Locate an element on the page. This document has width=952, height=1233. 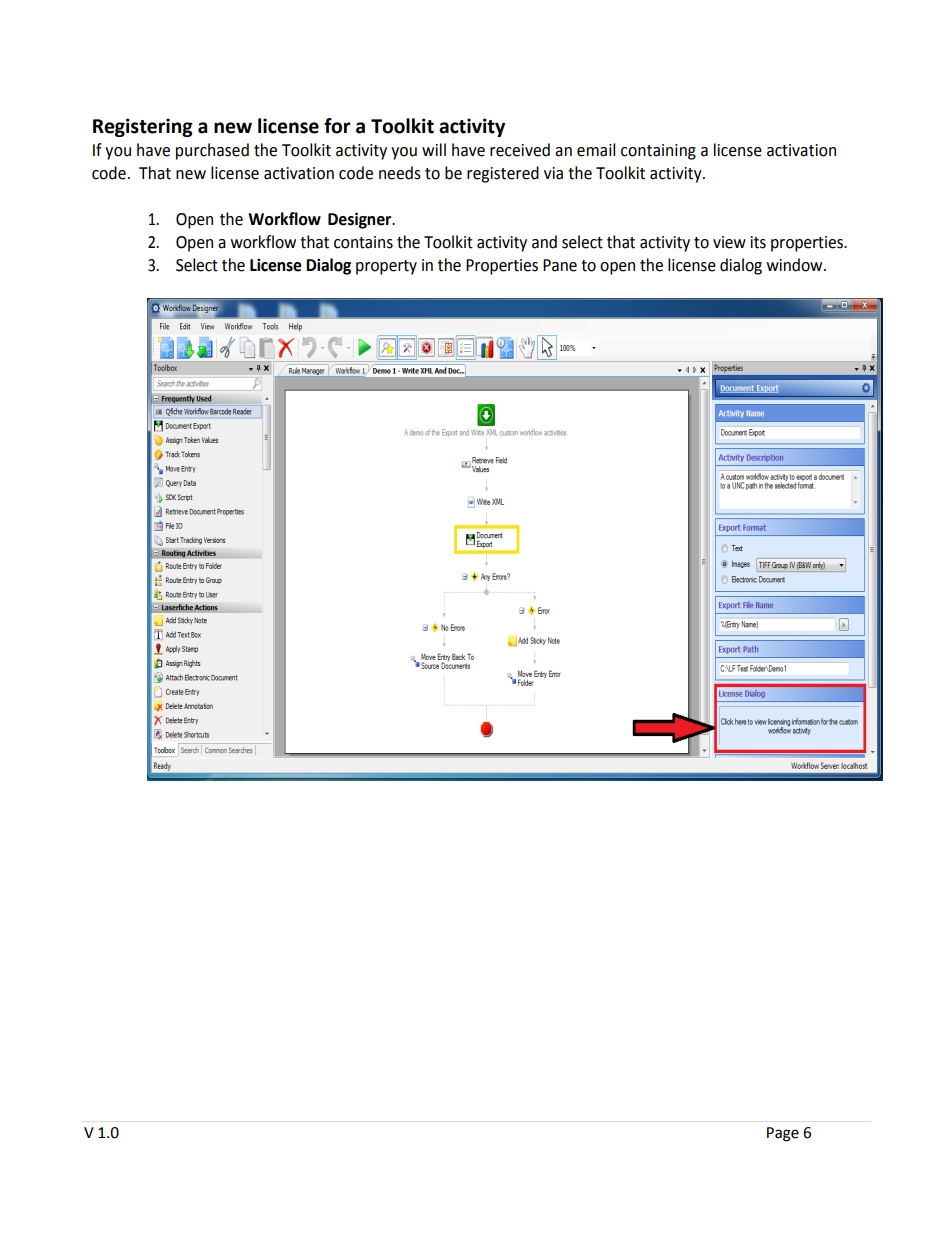
view is located at coordinates (729, 242).
